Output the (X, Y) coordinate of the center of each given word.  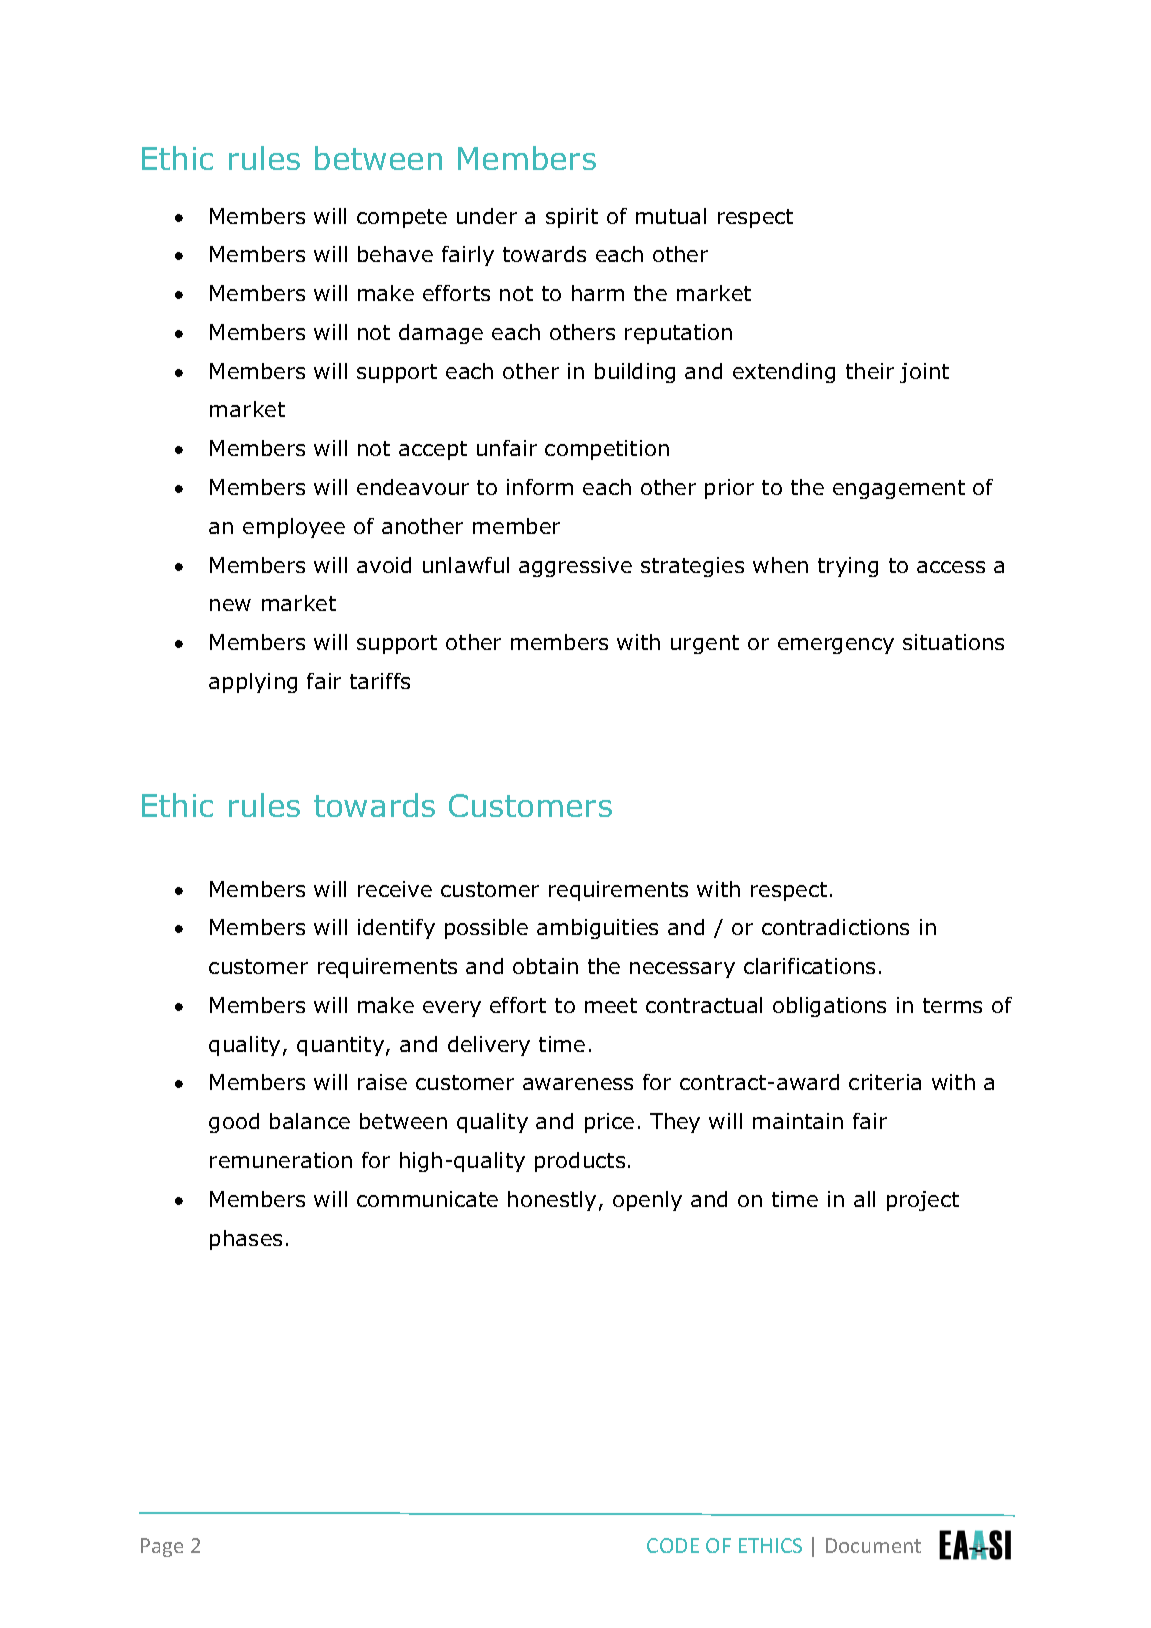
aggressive (575, 567)
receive (395, 889)
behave (395, 254)
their (870, 371)
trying (848, 567)
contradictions (835, 927)
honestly (552, 1201)
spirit (572, 218)
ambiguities (597, 929)
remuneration (281, 1160)
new (230, 605)
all (864, 1199)
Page (162, 1547)
